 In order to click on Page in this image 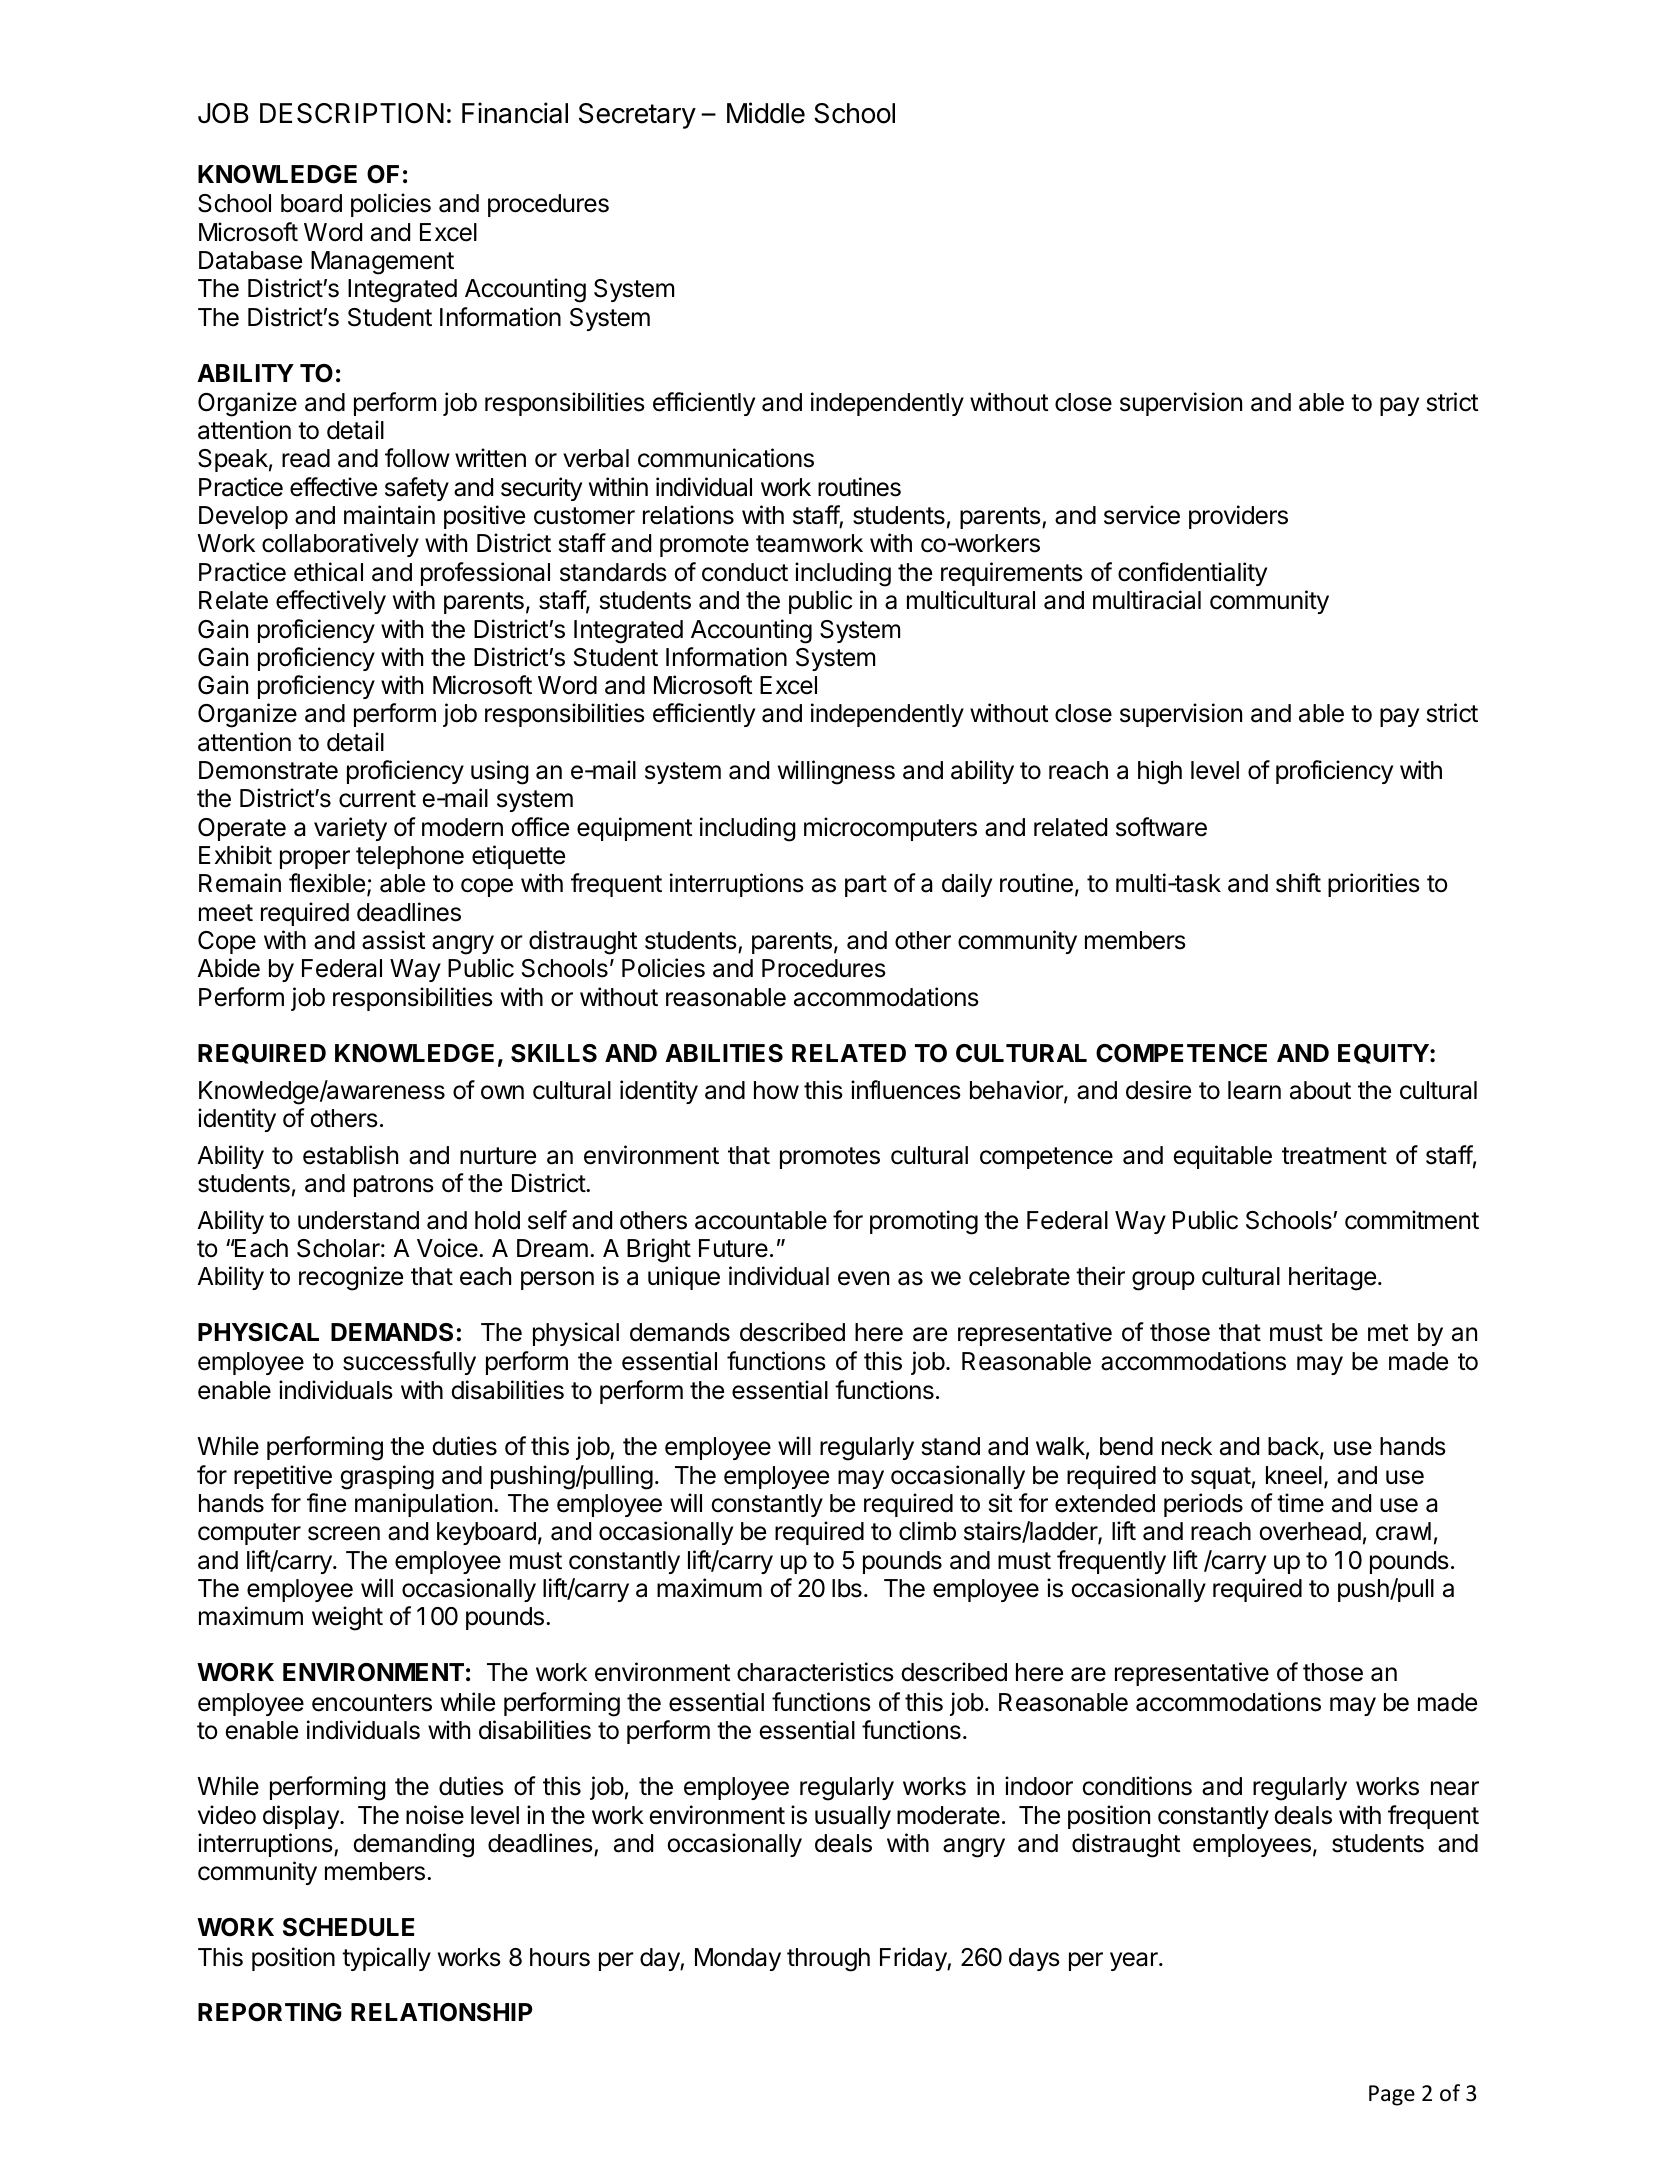, I will do `click(1392, 2095)`.
